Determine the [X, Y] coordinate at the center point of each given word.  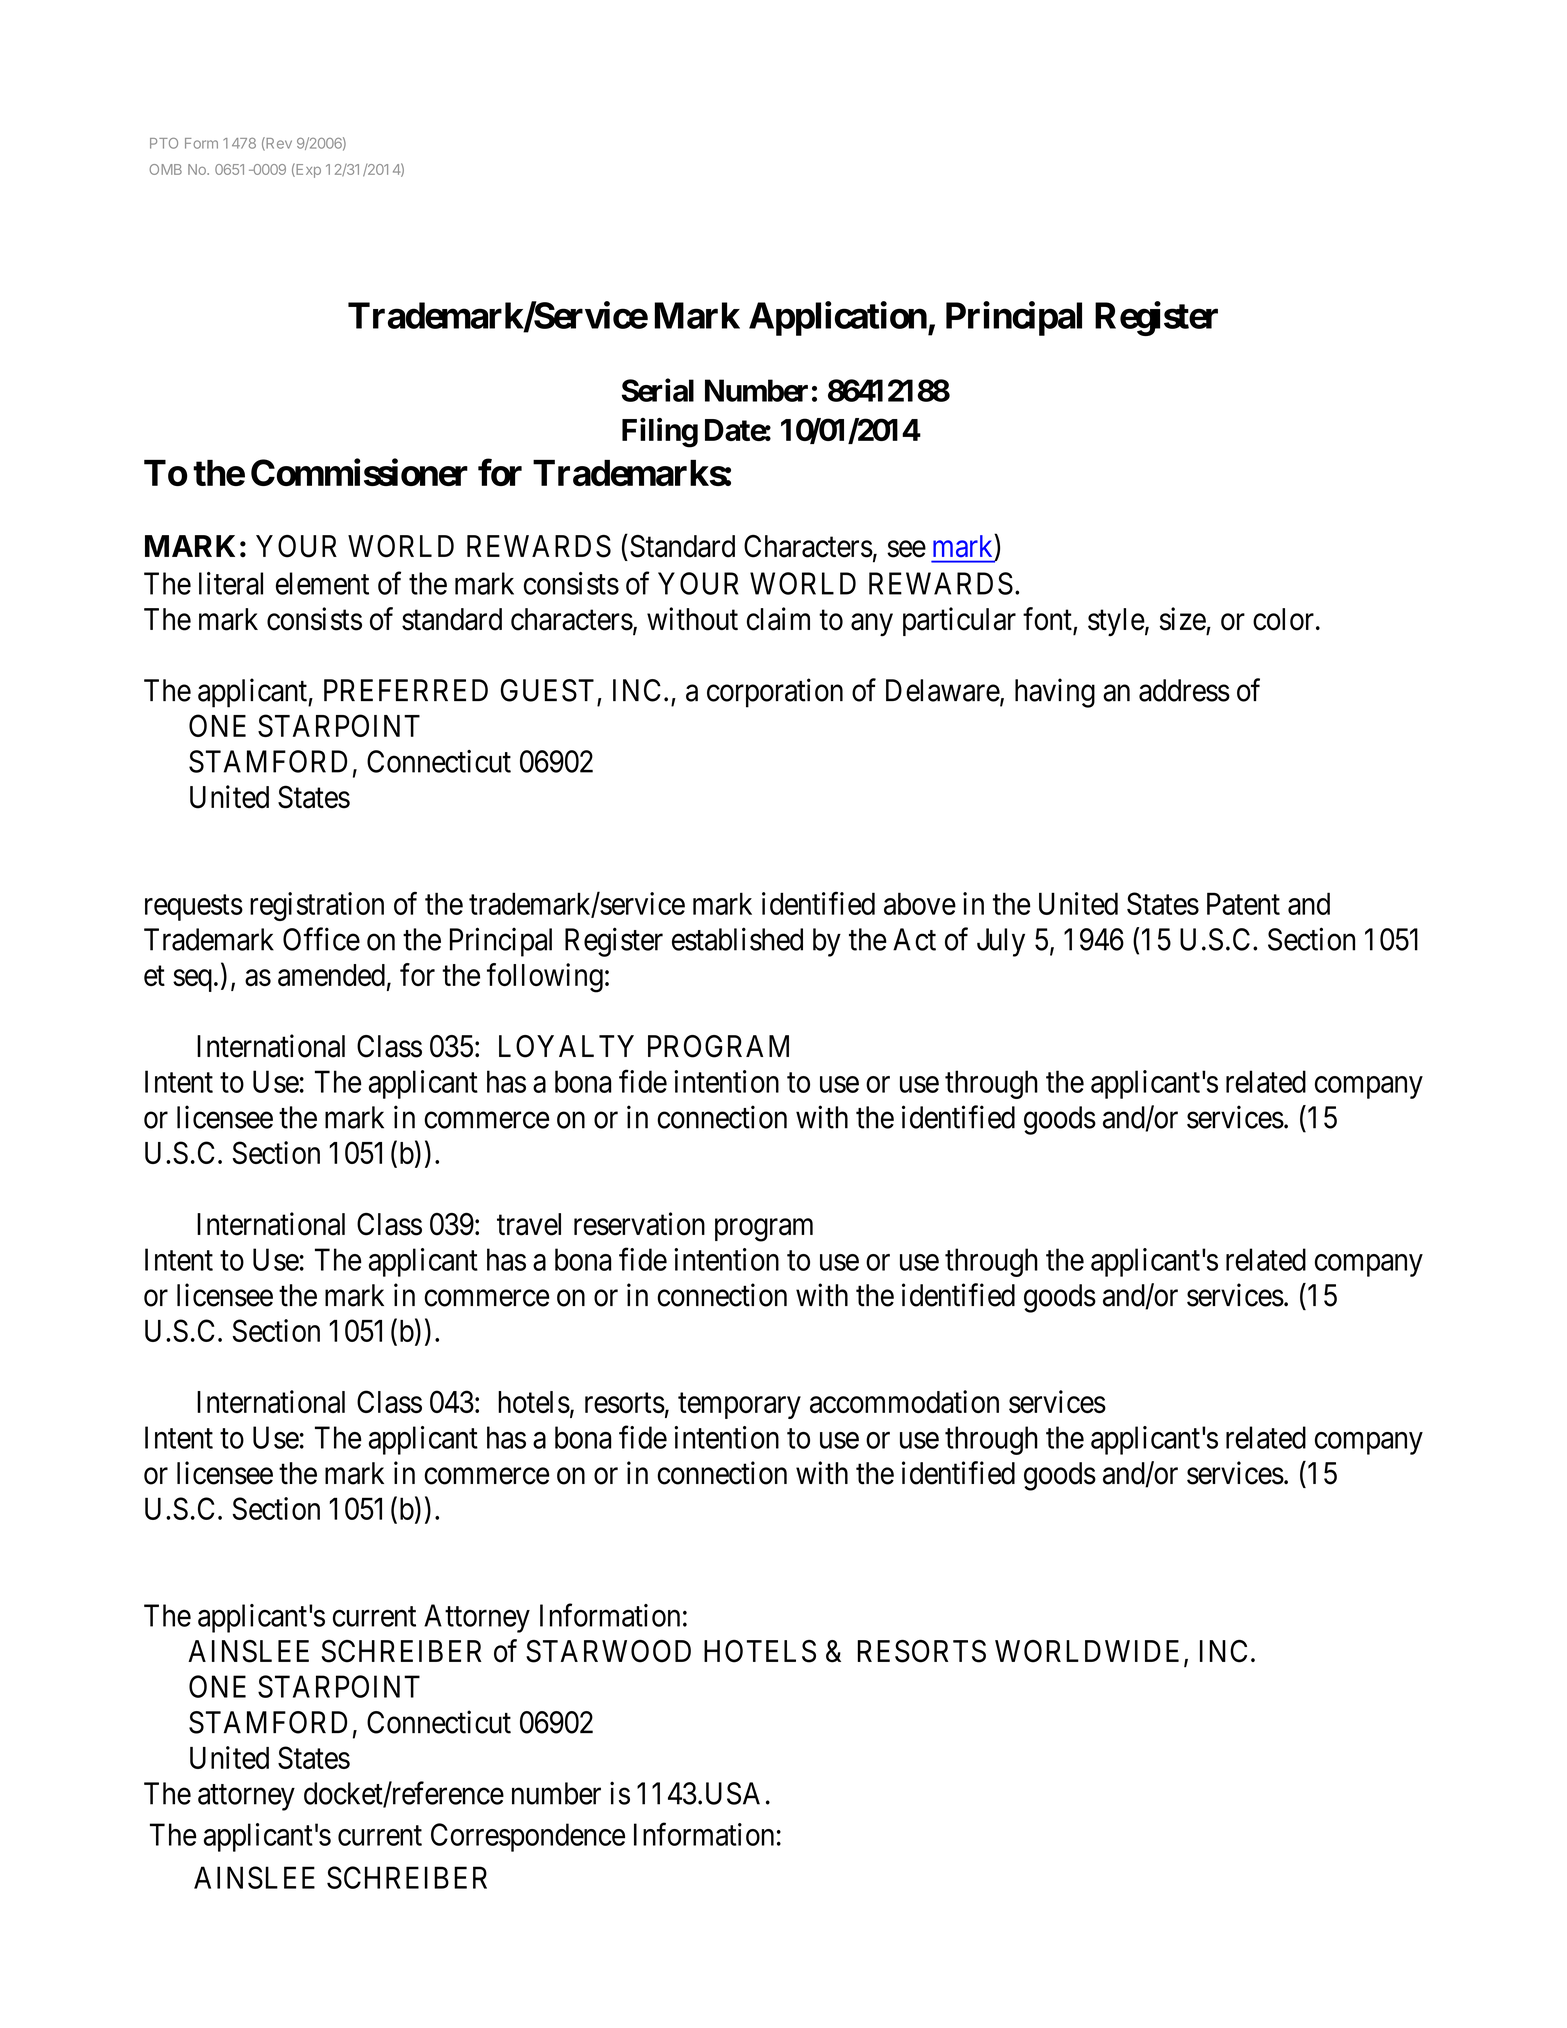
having [1055, 693]
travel [529, 1224]
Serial [658, 390]
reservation [639, 1224]
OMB [165, 169]
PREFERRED [406, 690]
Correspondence [528, 1837]
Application [838, 318]
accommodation [904, 1402]
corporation [775, 693]
